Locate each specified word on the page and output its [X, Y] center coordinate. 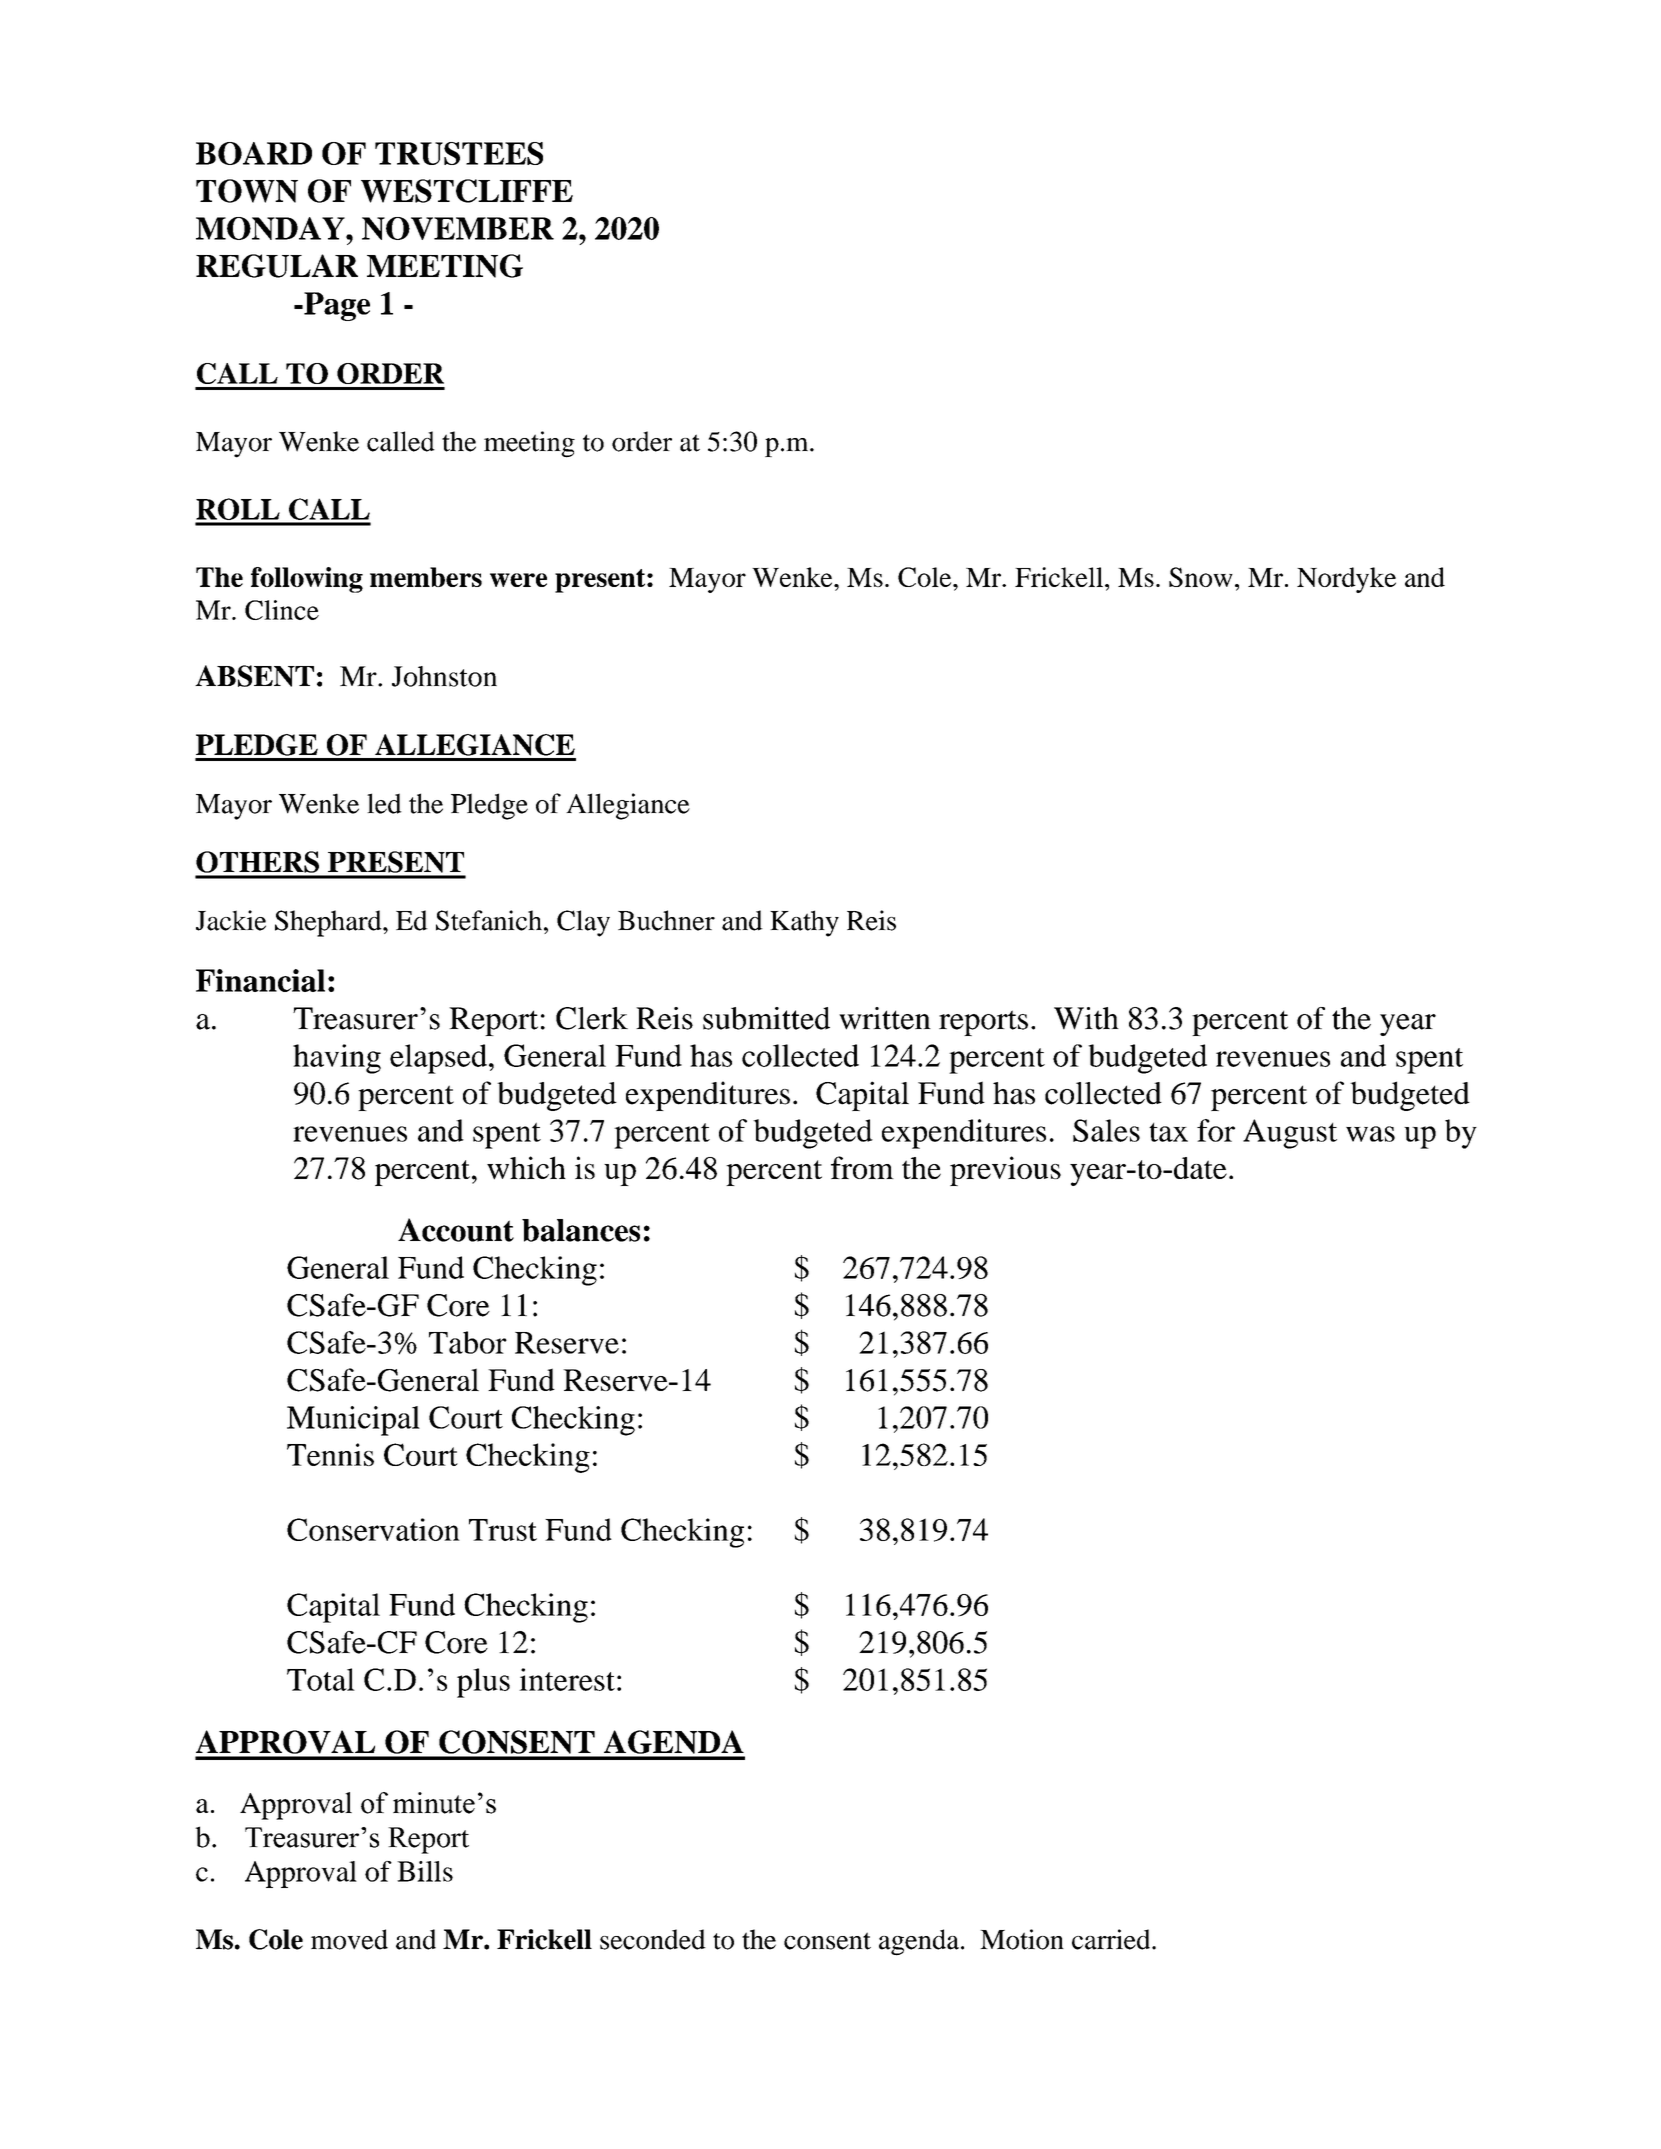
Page [336, 306]
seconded [653, 1939]
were [518, 580]
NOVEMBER [458, 228]
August [1290, 1134]
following [307, 580]
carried [1112, 1939]
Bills [425, 1871]
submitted [766, 1018]
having [337, 1059]
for [1216, 1130]
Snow [1201, 577]
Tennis [330, 1454]
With [1086, 1018]
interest [567, 1679]
